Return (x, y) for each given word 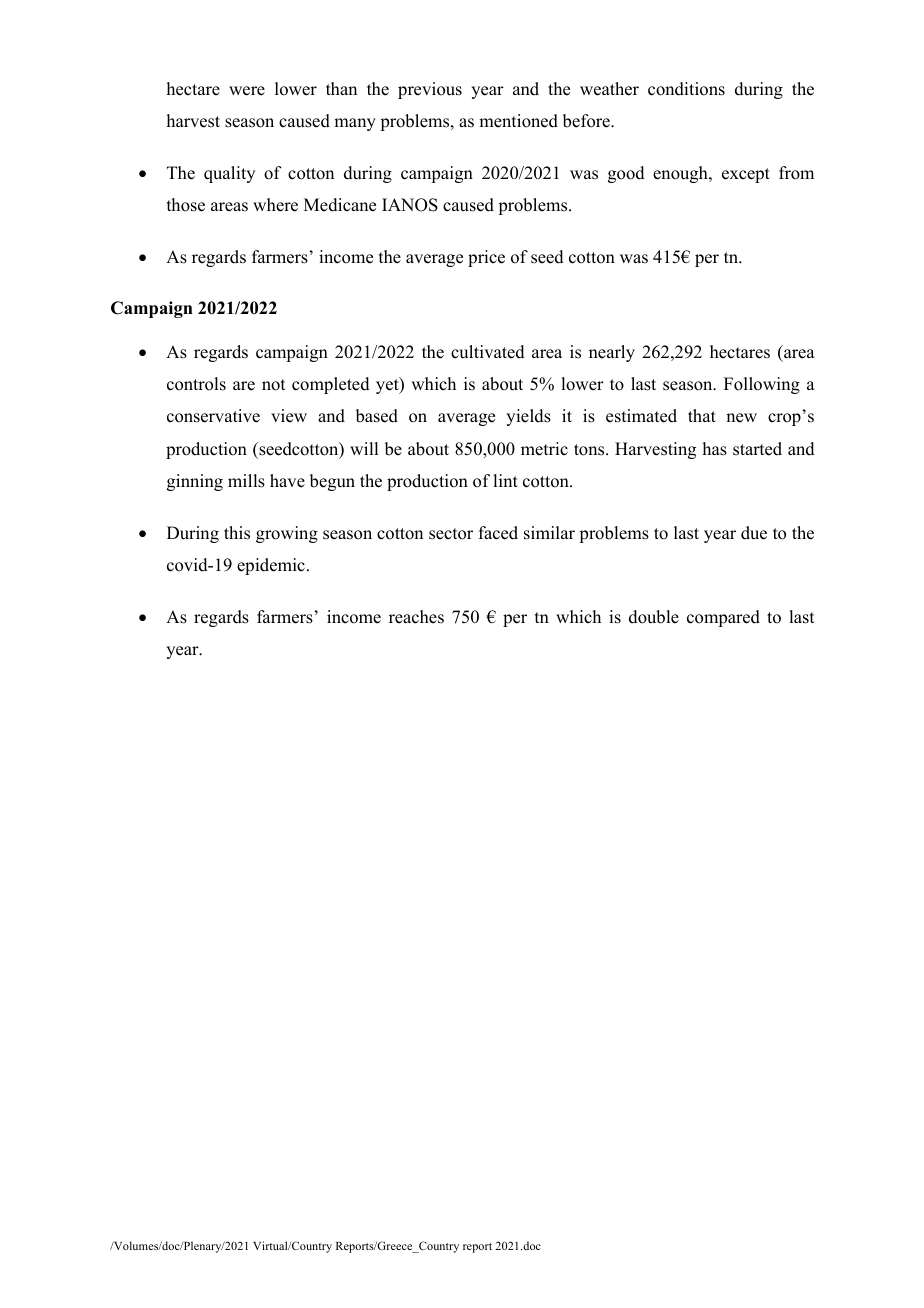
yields (528, 417)
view (289, 416)
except (746, 175)
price (486, 258)
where (275, 205)
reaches (416, 617)
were (247, 91)
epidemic (271, 566)
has (715, 449)
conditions (686, 89)
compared (723, 618)
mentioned (518, 121)
